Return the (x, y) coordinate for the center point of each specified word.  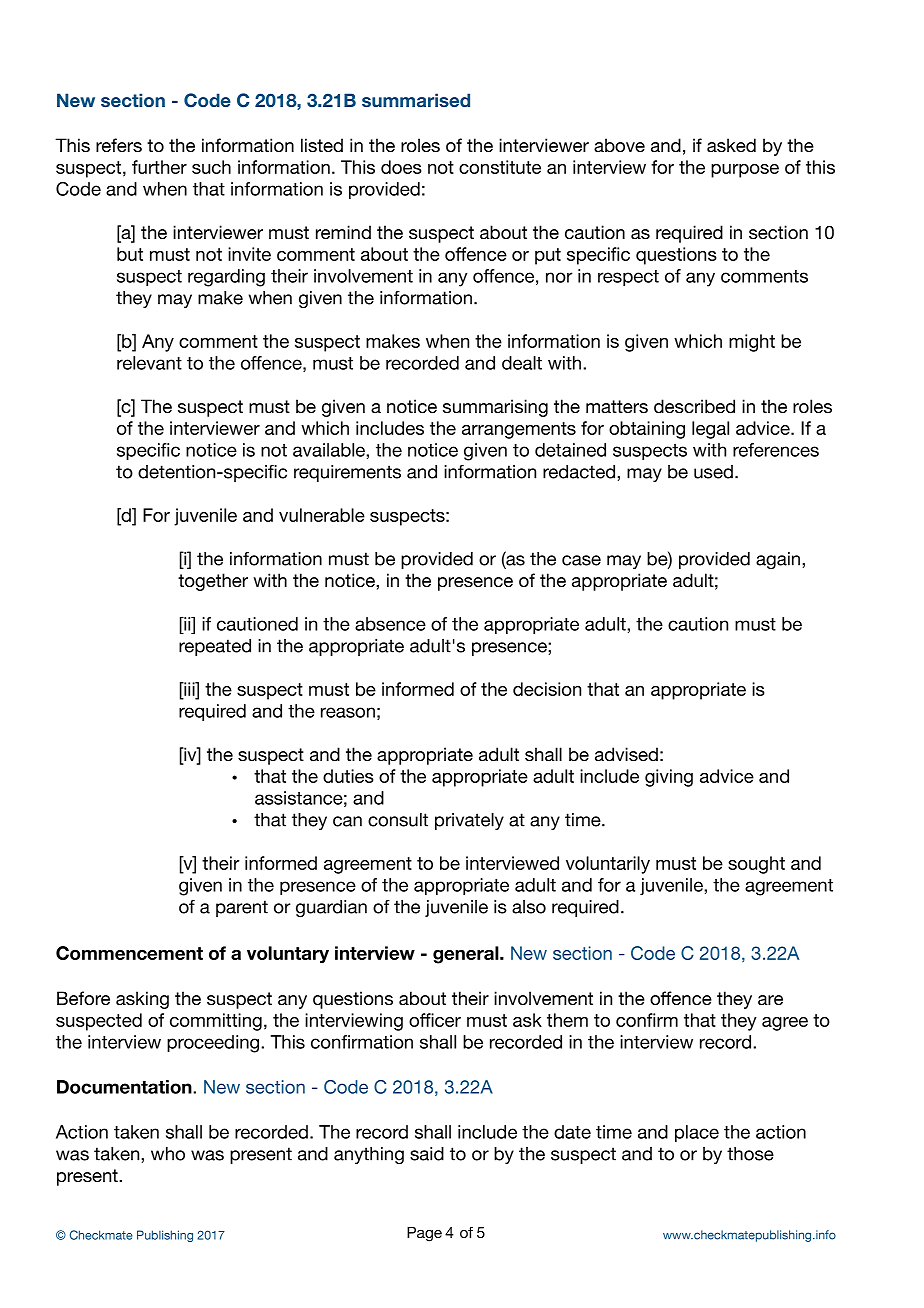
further (159, 167)
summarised (416, 100)
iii (189, 689)
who (168, 1154)
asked (731, 145)
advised (626, 754)
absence (390, 624)
